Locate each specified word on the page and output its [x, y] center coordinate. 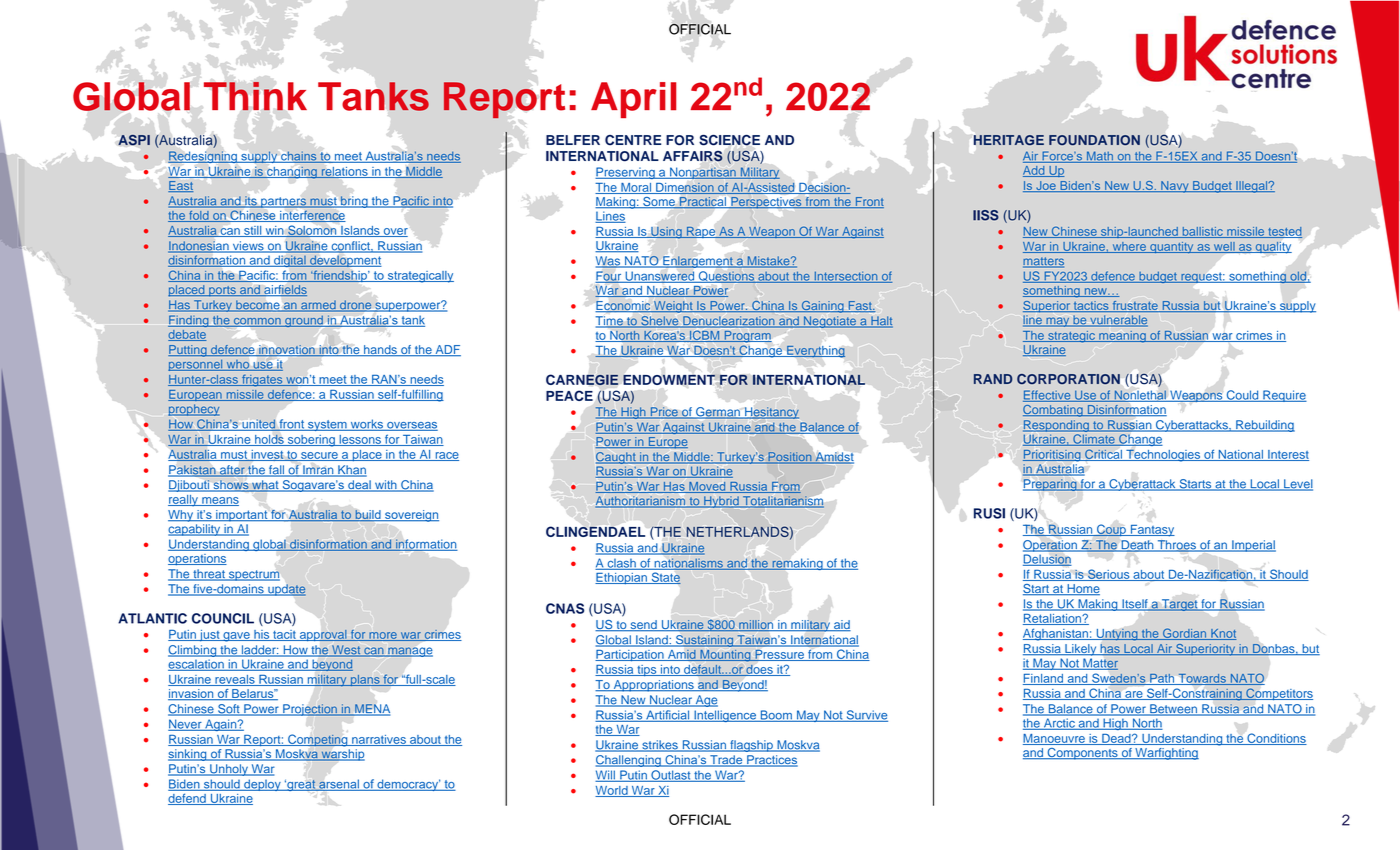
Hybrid [721, 502]
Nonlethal [1140, 396]
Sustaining [705, 641]
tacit [284, 635]
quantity [1172, 247]
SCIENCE [729, 140]
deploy [262, 785]
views [248, 247]
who [238, 365]
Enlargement [698, 262]
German [718, 413]
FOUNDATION [1094, 140]
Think [255, 96]
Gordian [1185, 634]
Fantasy [1151, 531]
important [242, 516]
